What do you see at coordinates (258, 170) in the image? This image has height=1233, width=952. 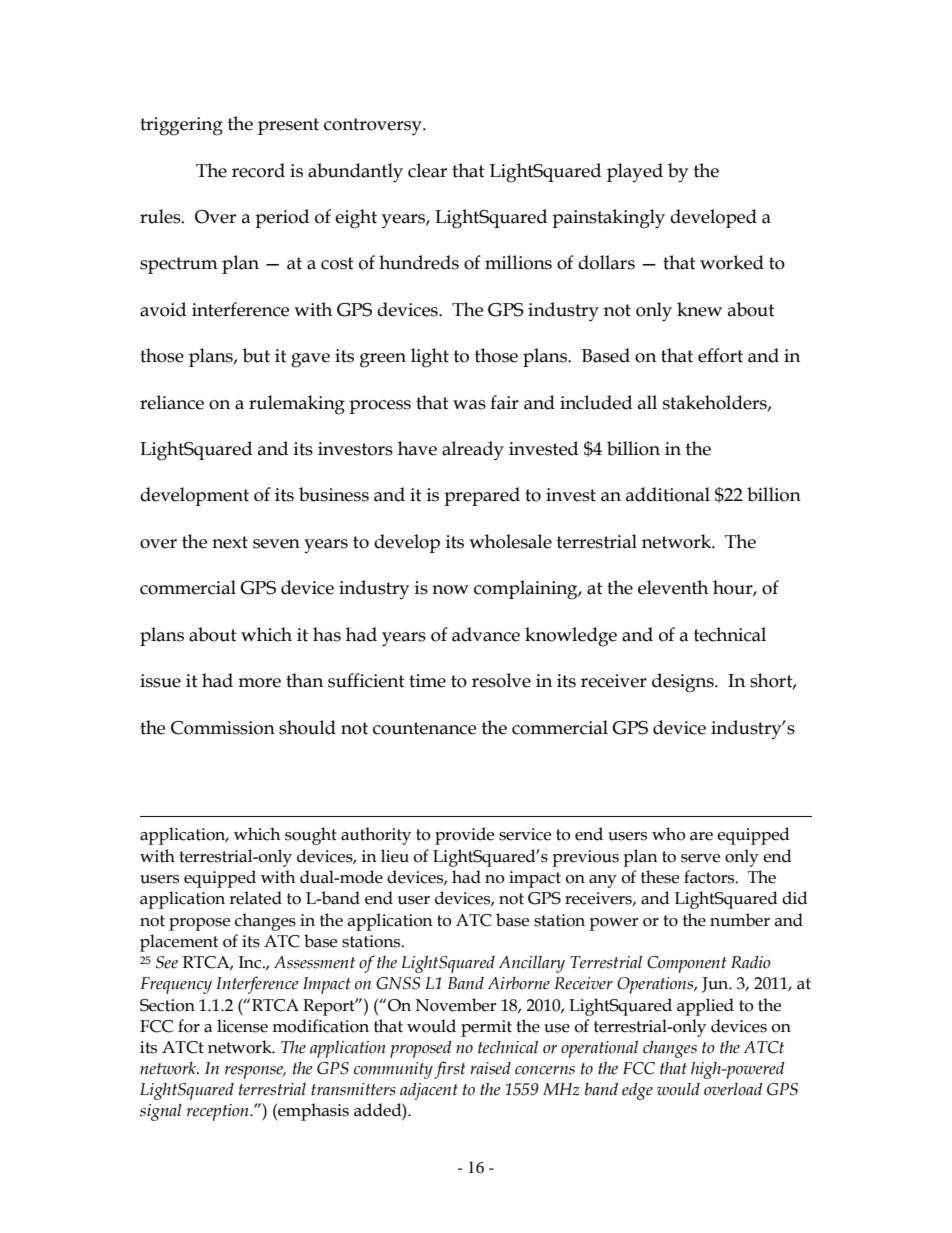 I see `record` at bounding box center [258, 170].
